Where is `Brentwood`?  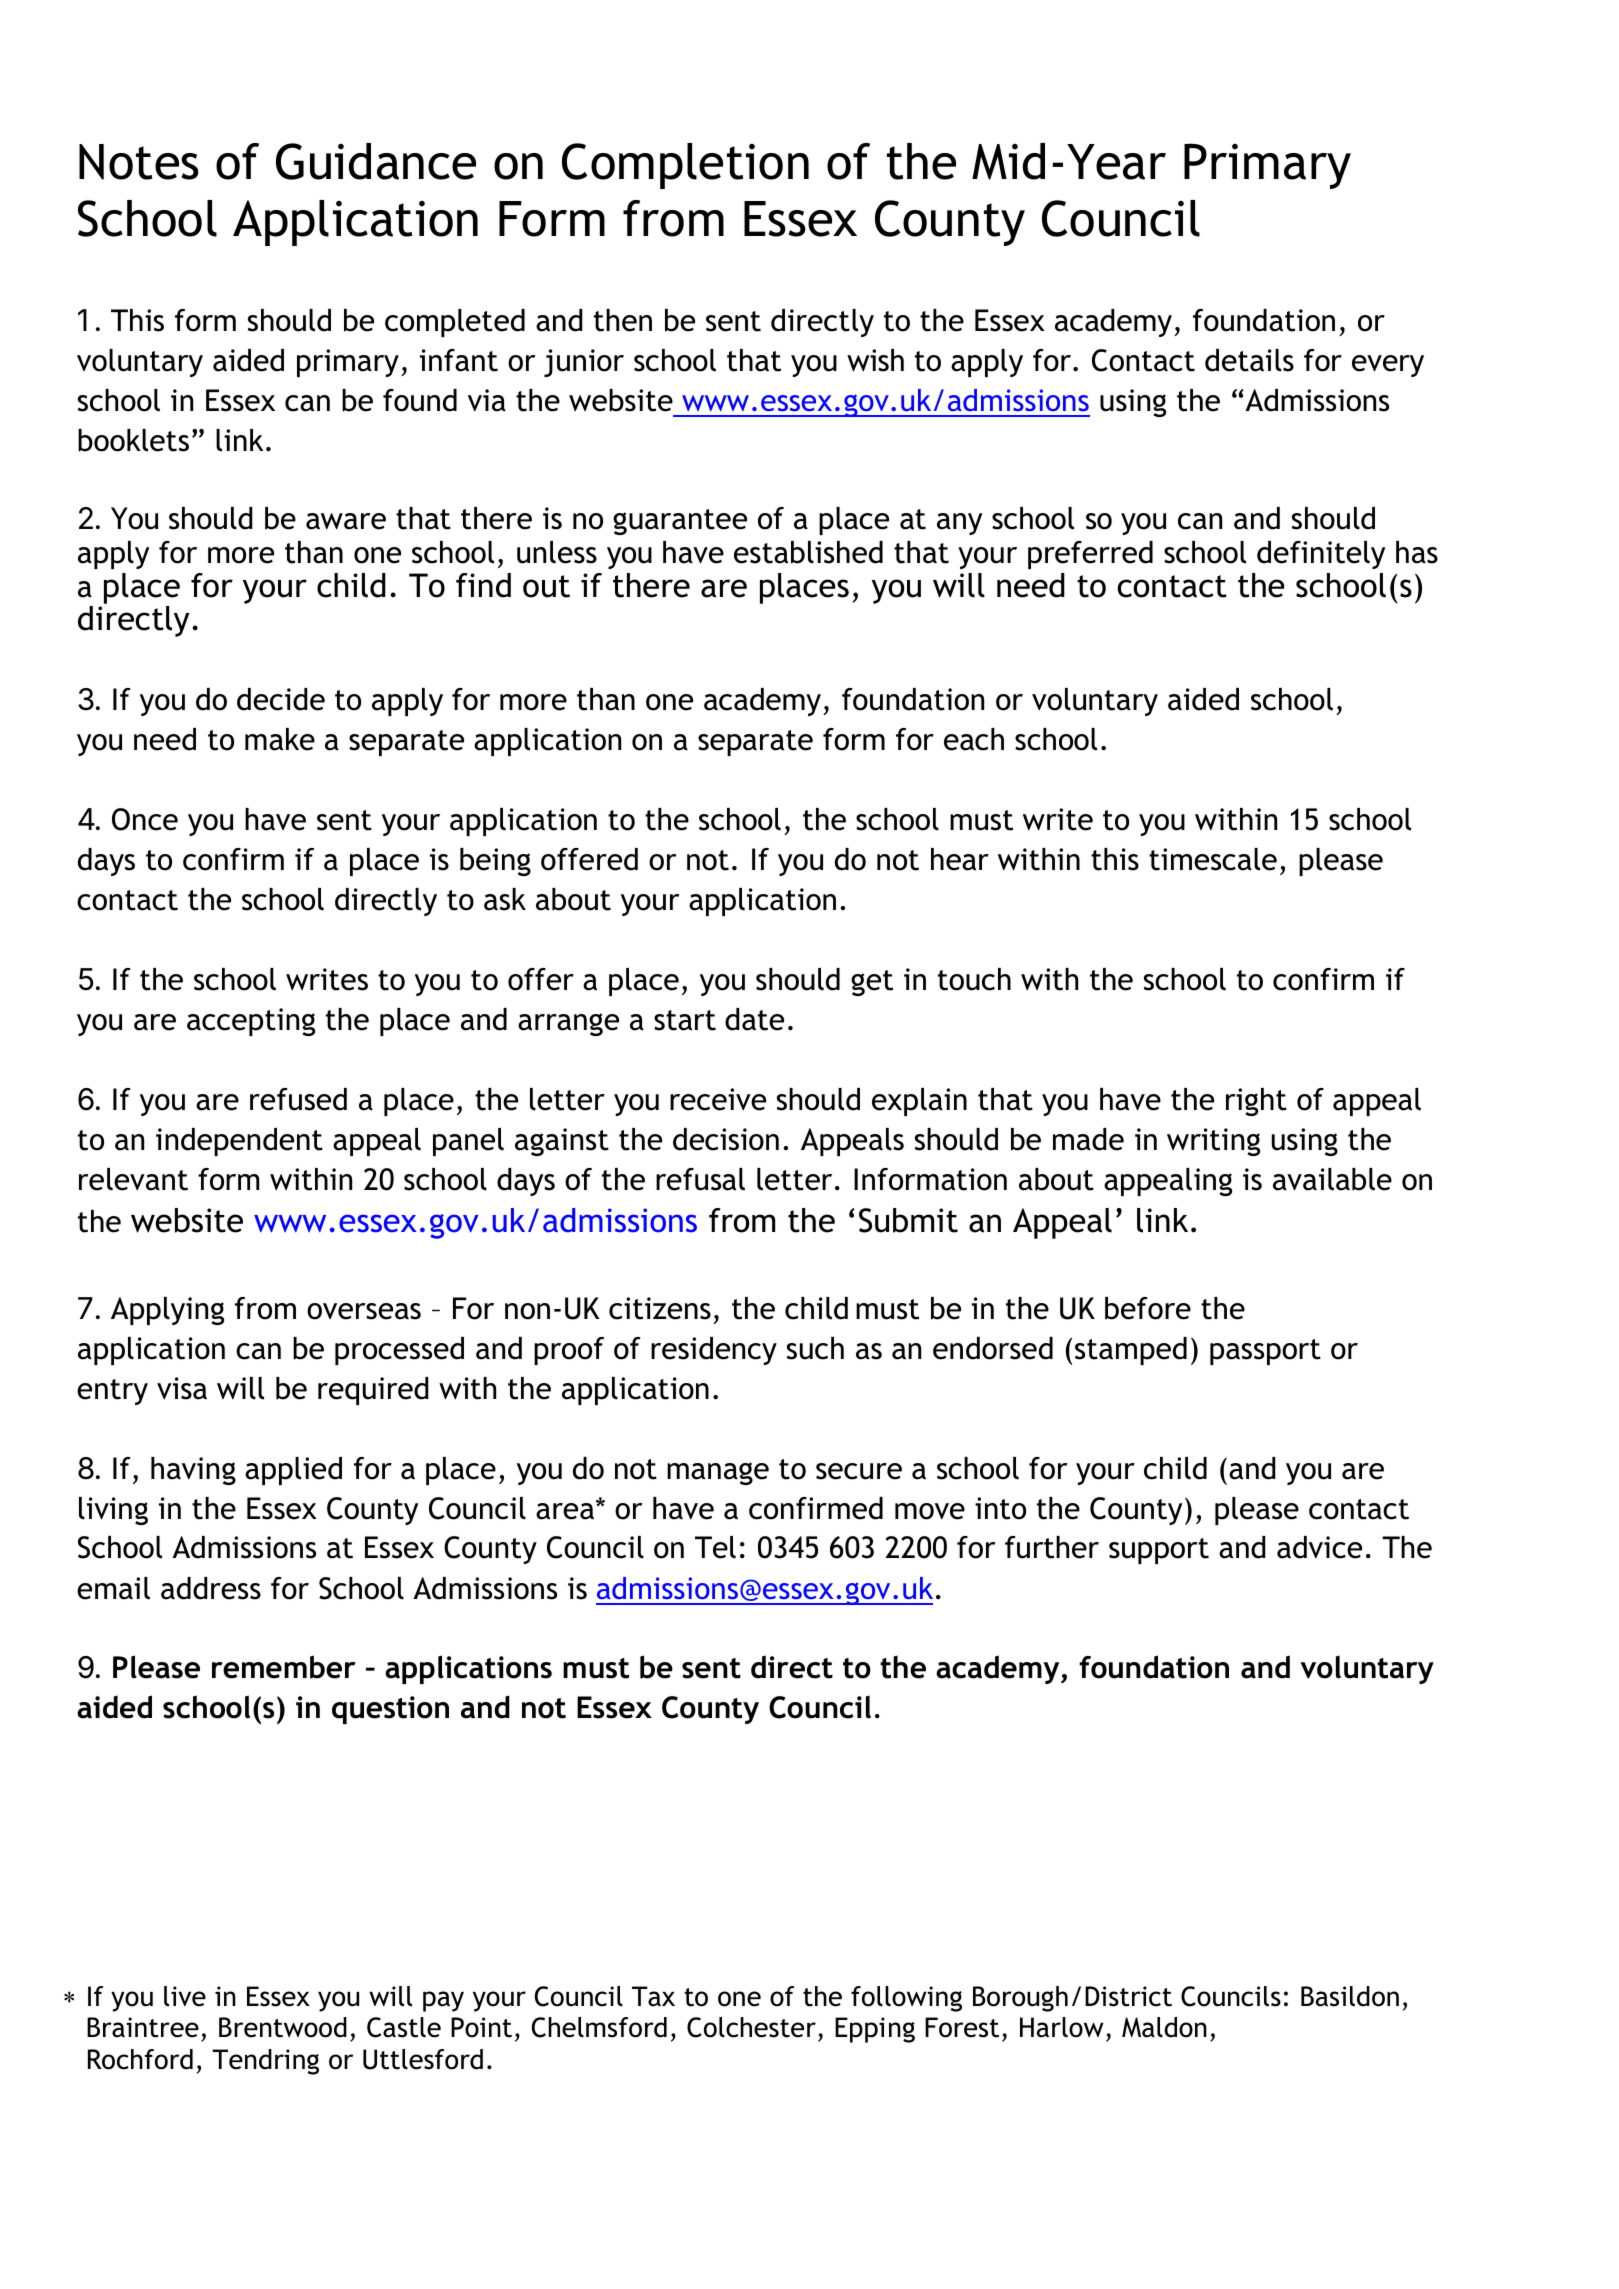 Brentwood is located at coordinates (283, 2027).
